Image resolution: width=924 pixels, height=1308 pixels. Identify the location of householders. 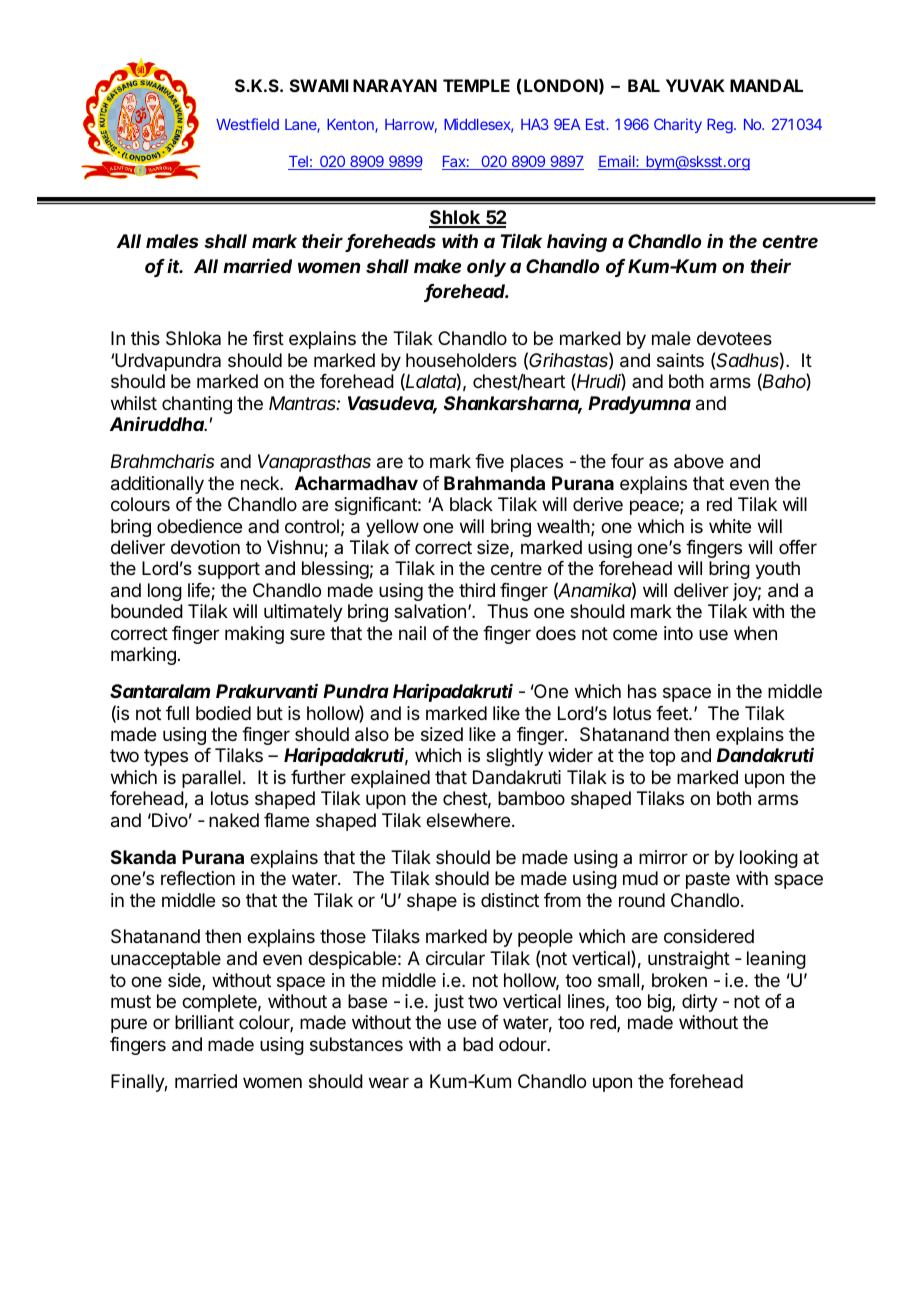
(461, 360).
